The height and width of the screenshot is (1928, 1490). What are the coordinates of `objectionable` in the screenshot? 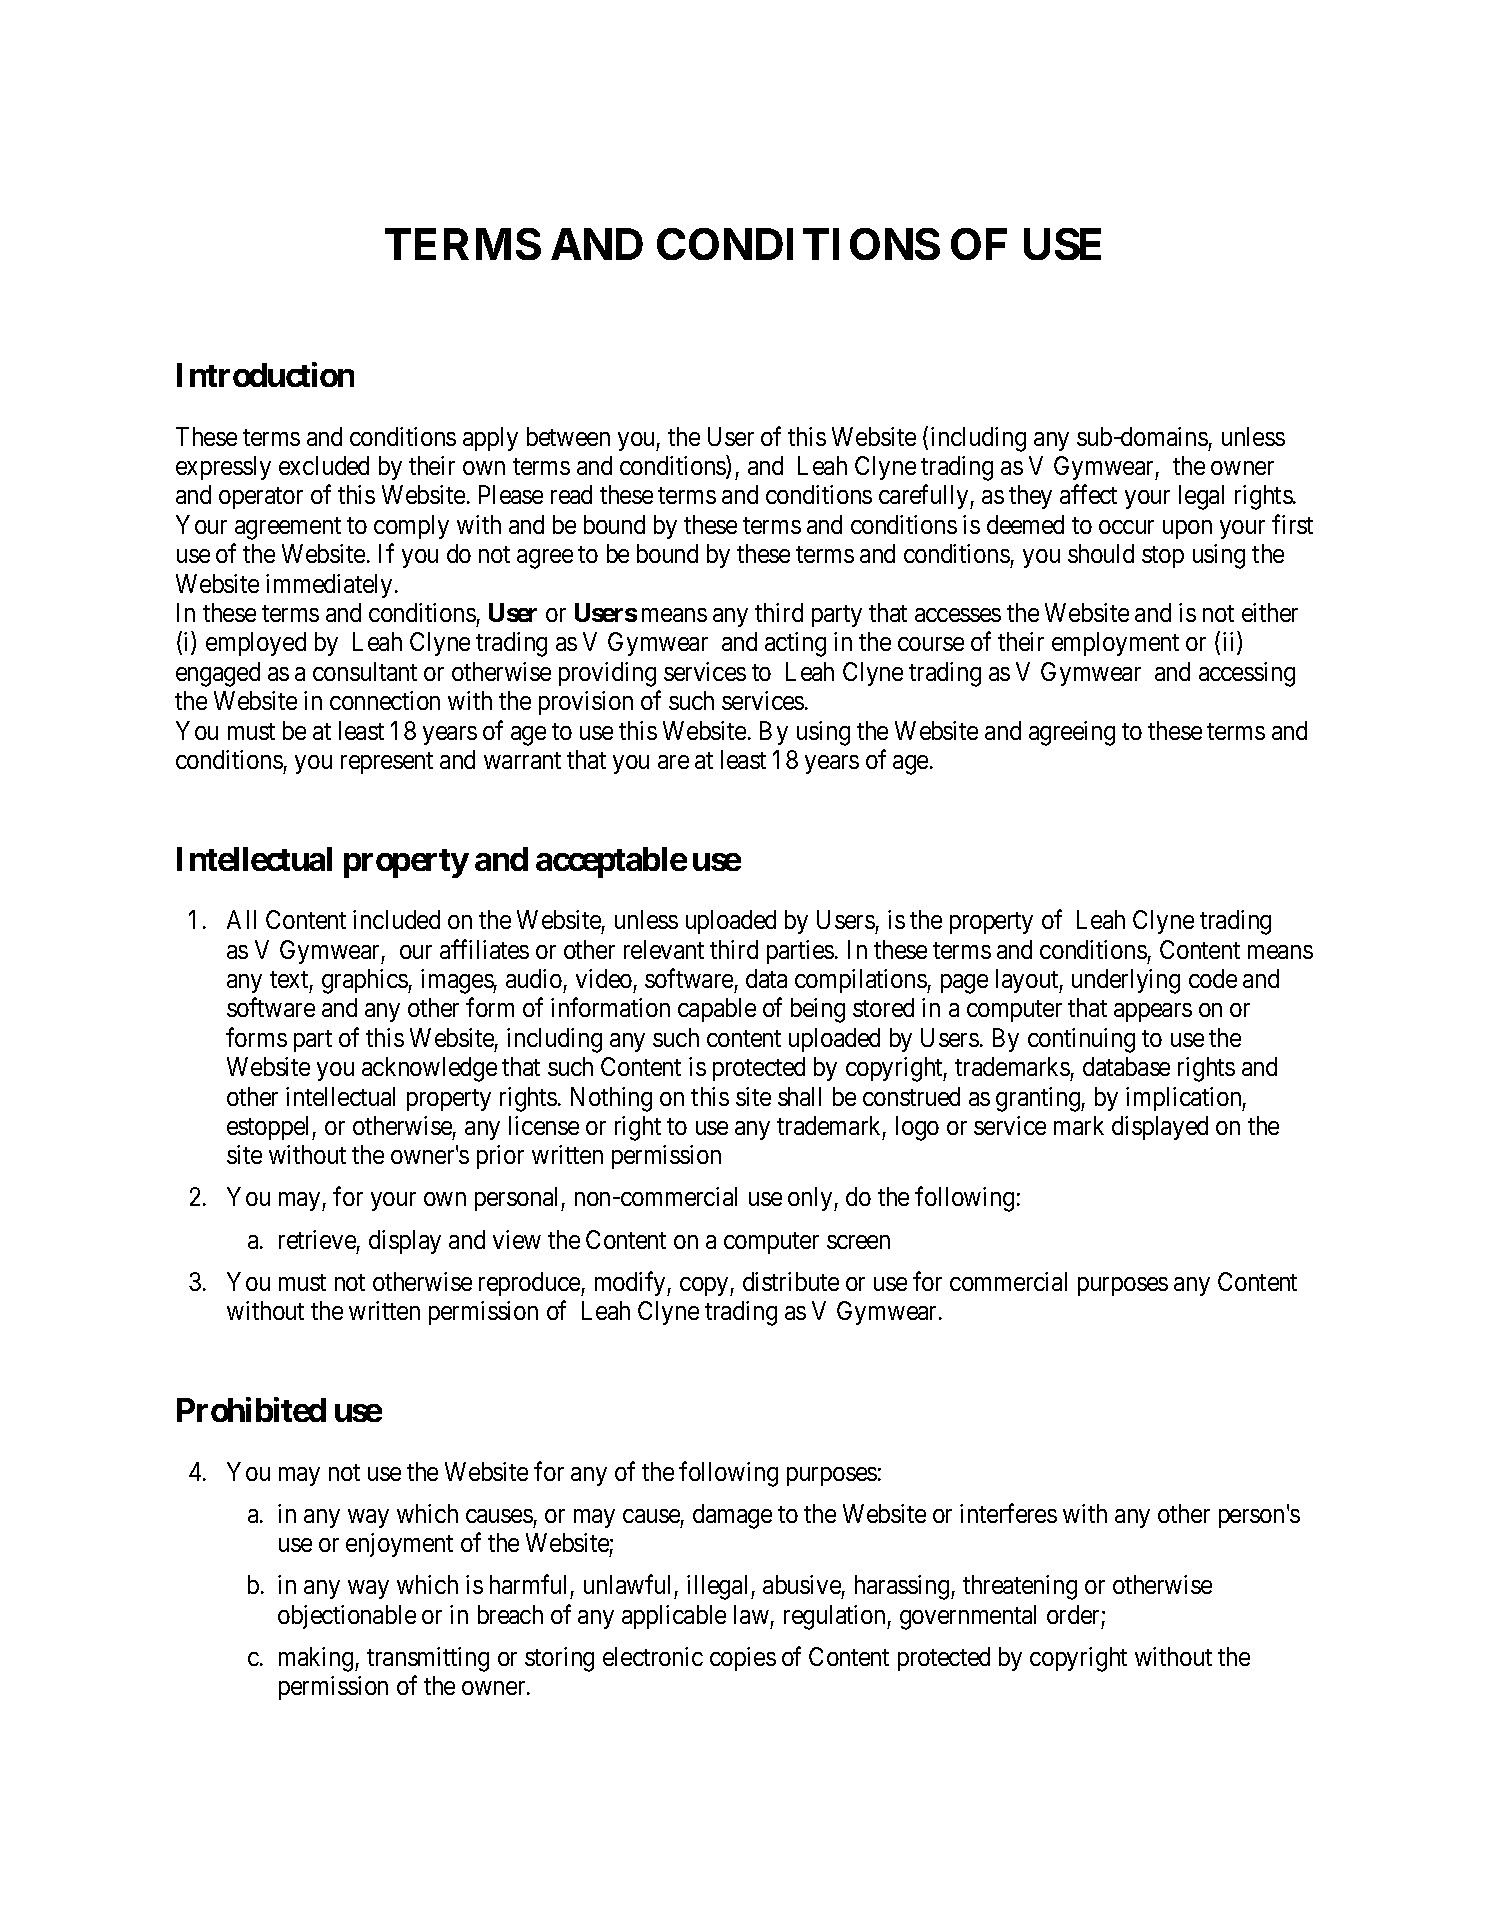 It's located at (347, 1617).
